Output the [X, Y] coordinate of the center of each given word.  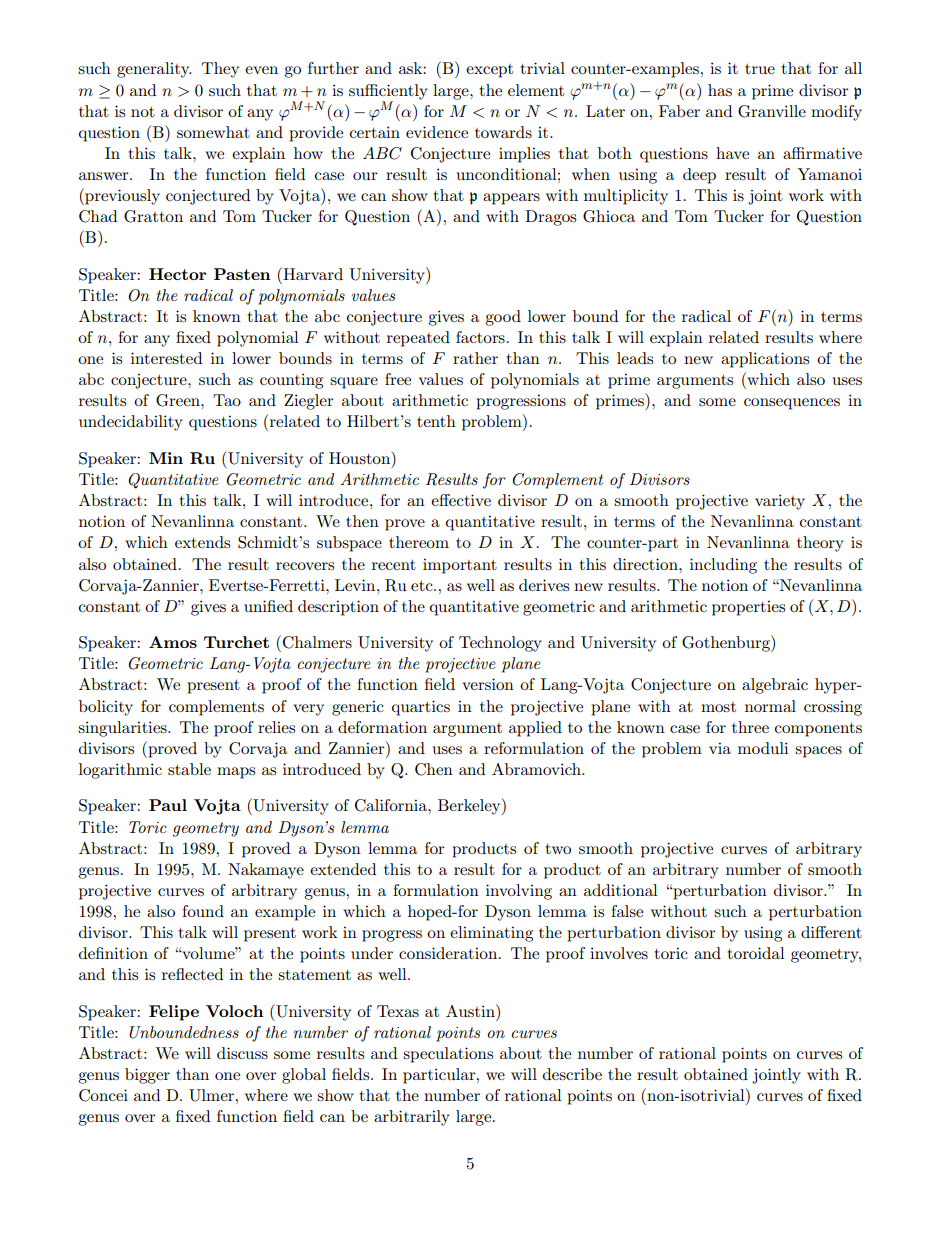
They [220, 70]
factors [480, 337]
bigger [147, 1076]
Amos [173, 642]
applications [765, 360]
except [489, 71]
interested [166, 358]
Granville [772, 111]
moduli [763, 748]
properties [748, 608]
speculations [448, 1055]
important [460, 566]
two [558, 849]
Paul [168, 805]
